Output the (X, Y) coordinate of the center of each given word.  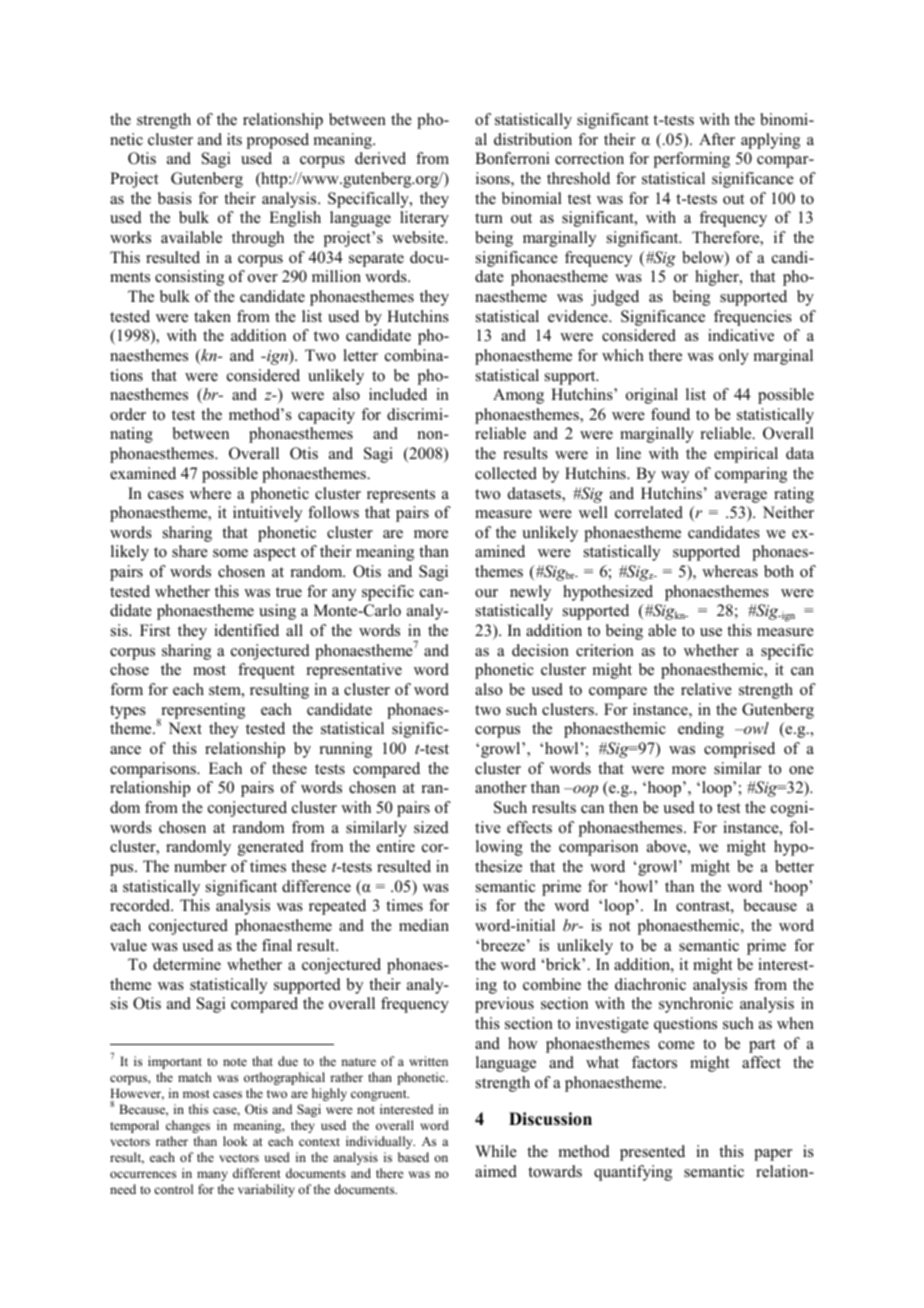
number (200, 866)
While (496, 1151)
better (794, 866)
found (670, 414)
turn (489, 218)
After (717, 139)
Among (518, 396)
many (212, 1176)
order (128, 414)
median (424, 925)
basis (175, 198)
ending (701, 730)
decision (540, 650)
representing (202, 712)
